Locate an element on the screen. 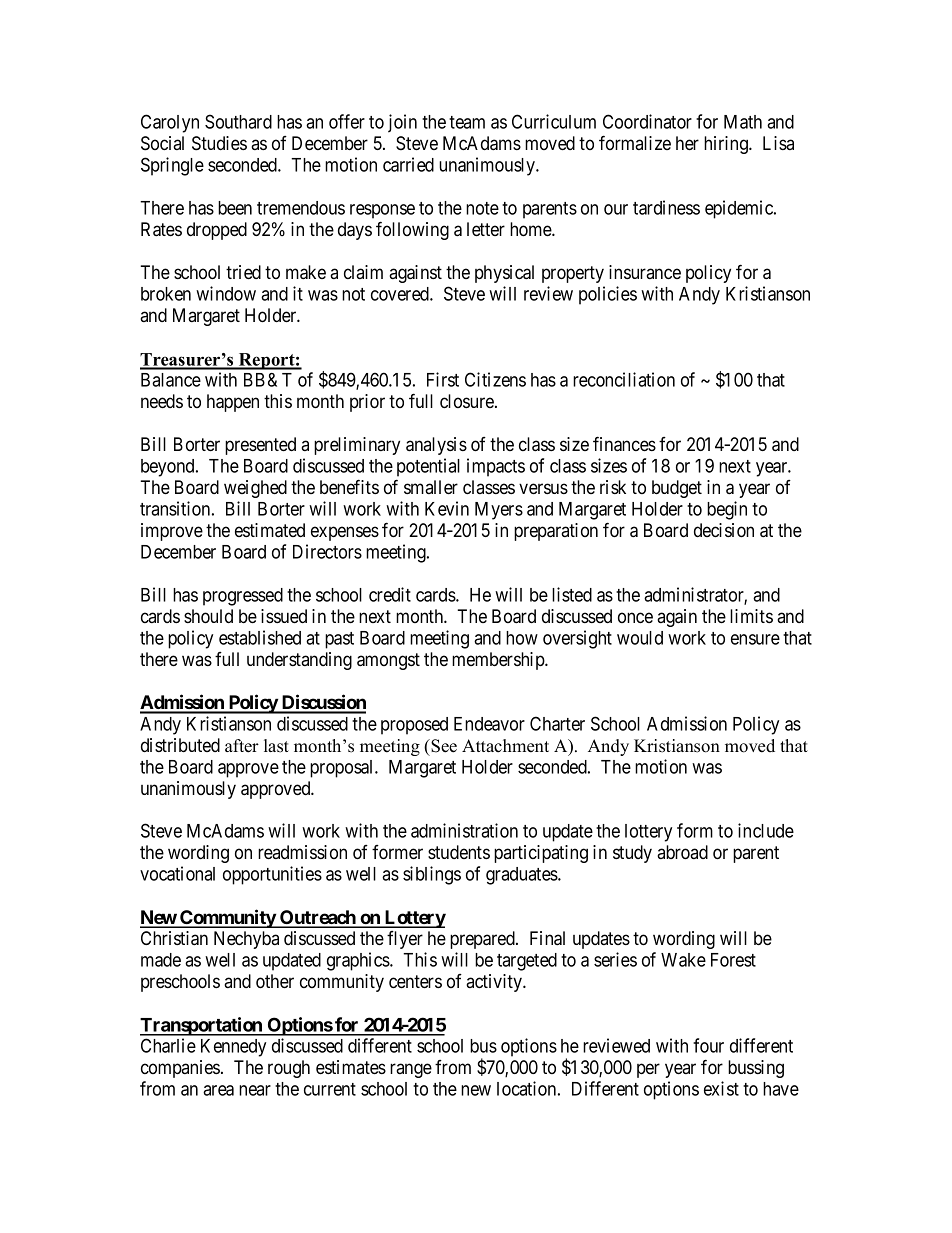 This screenshot has width=952, height=1233. progressed is located at coordinates (243, 597).
